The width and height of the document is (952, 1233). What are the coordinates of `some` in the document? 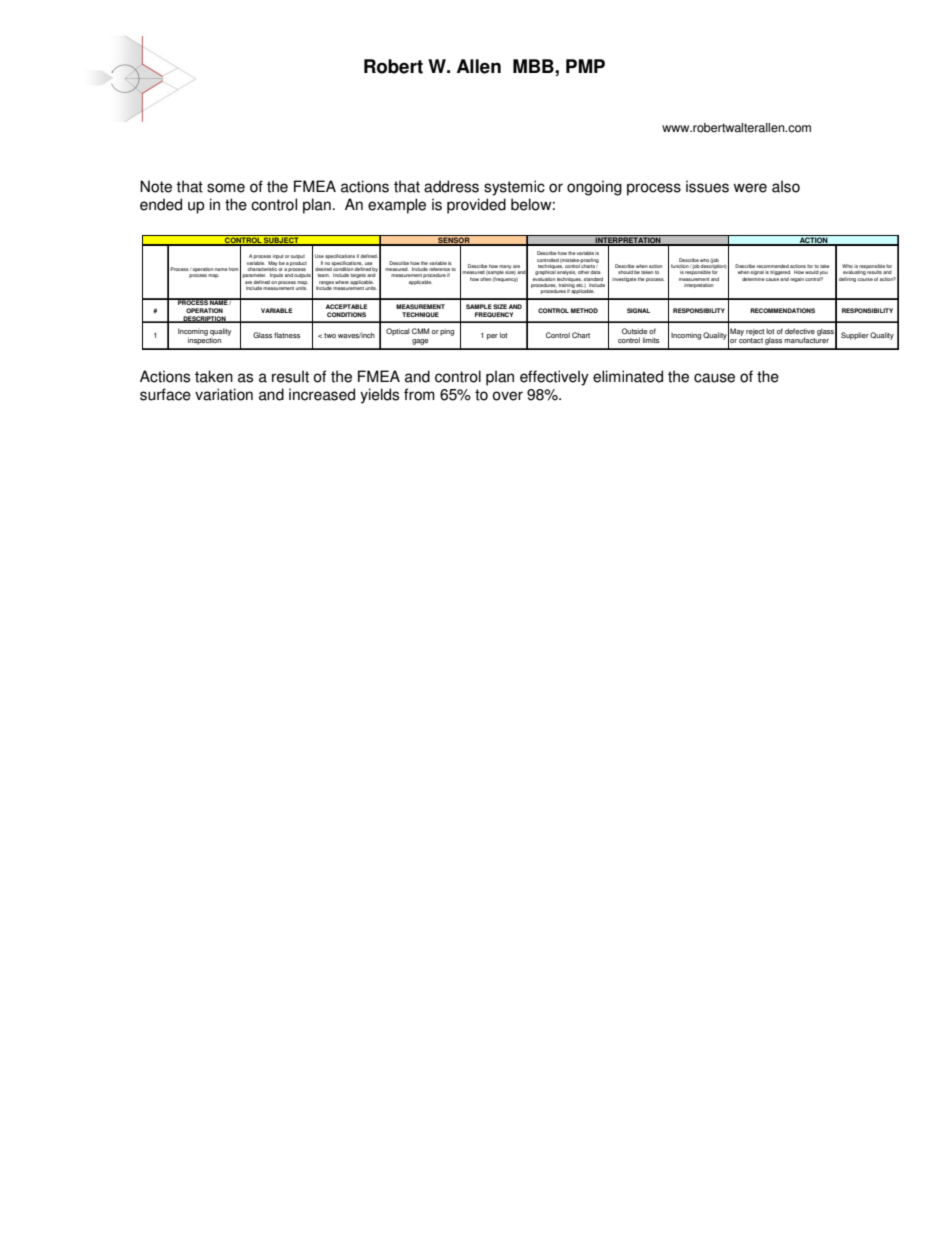 It's located at (226, 188).
